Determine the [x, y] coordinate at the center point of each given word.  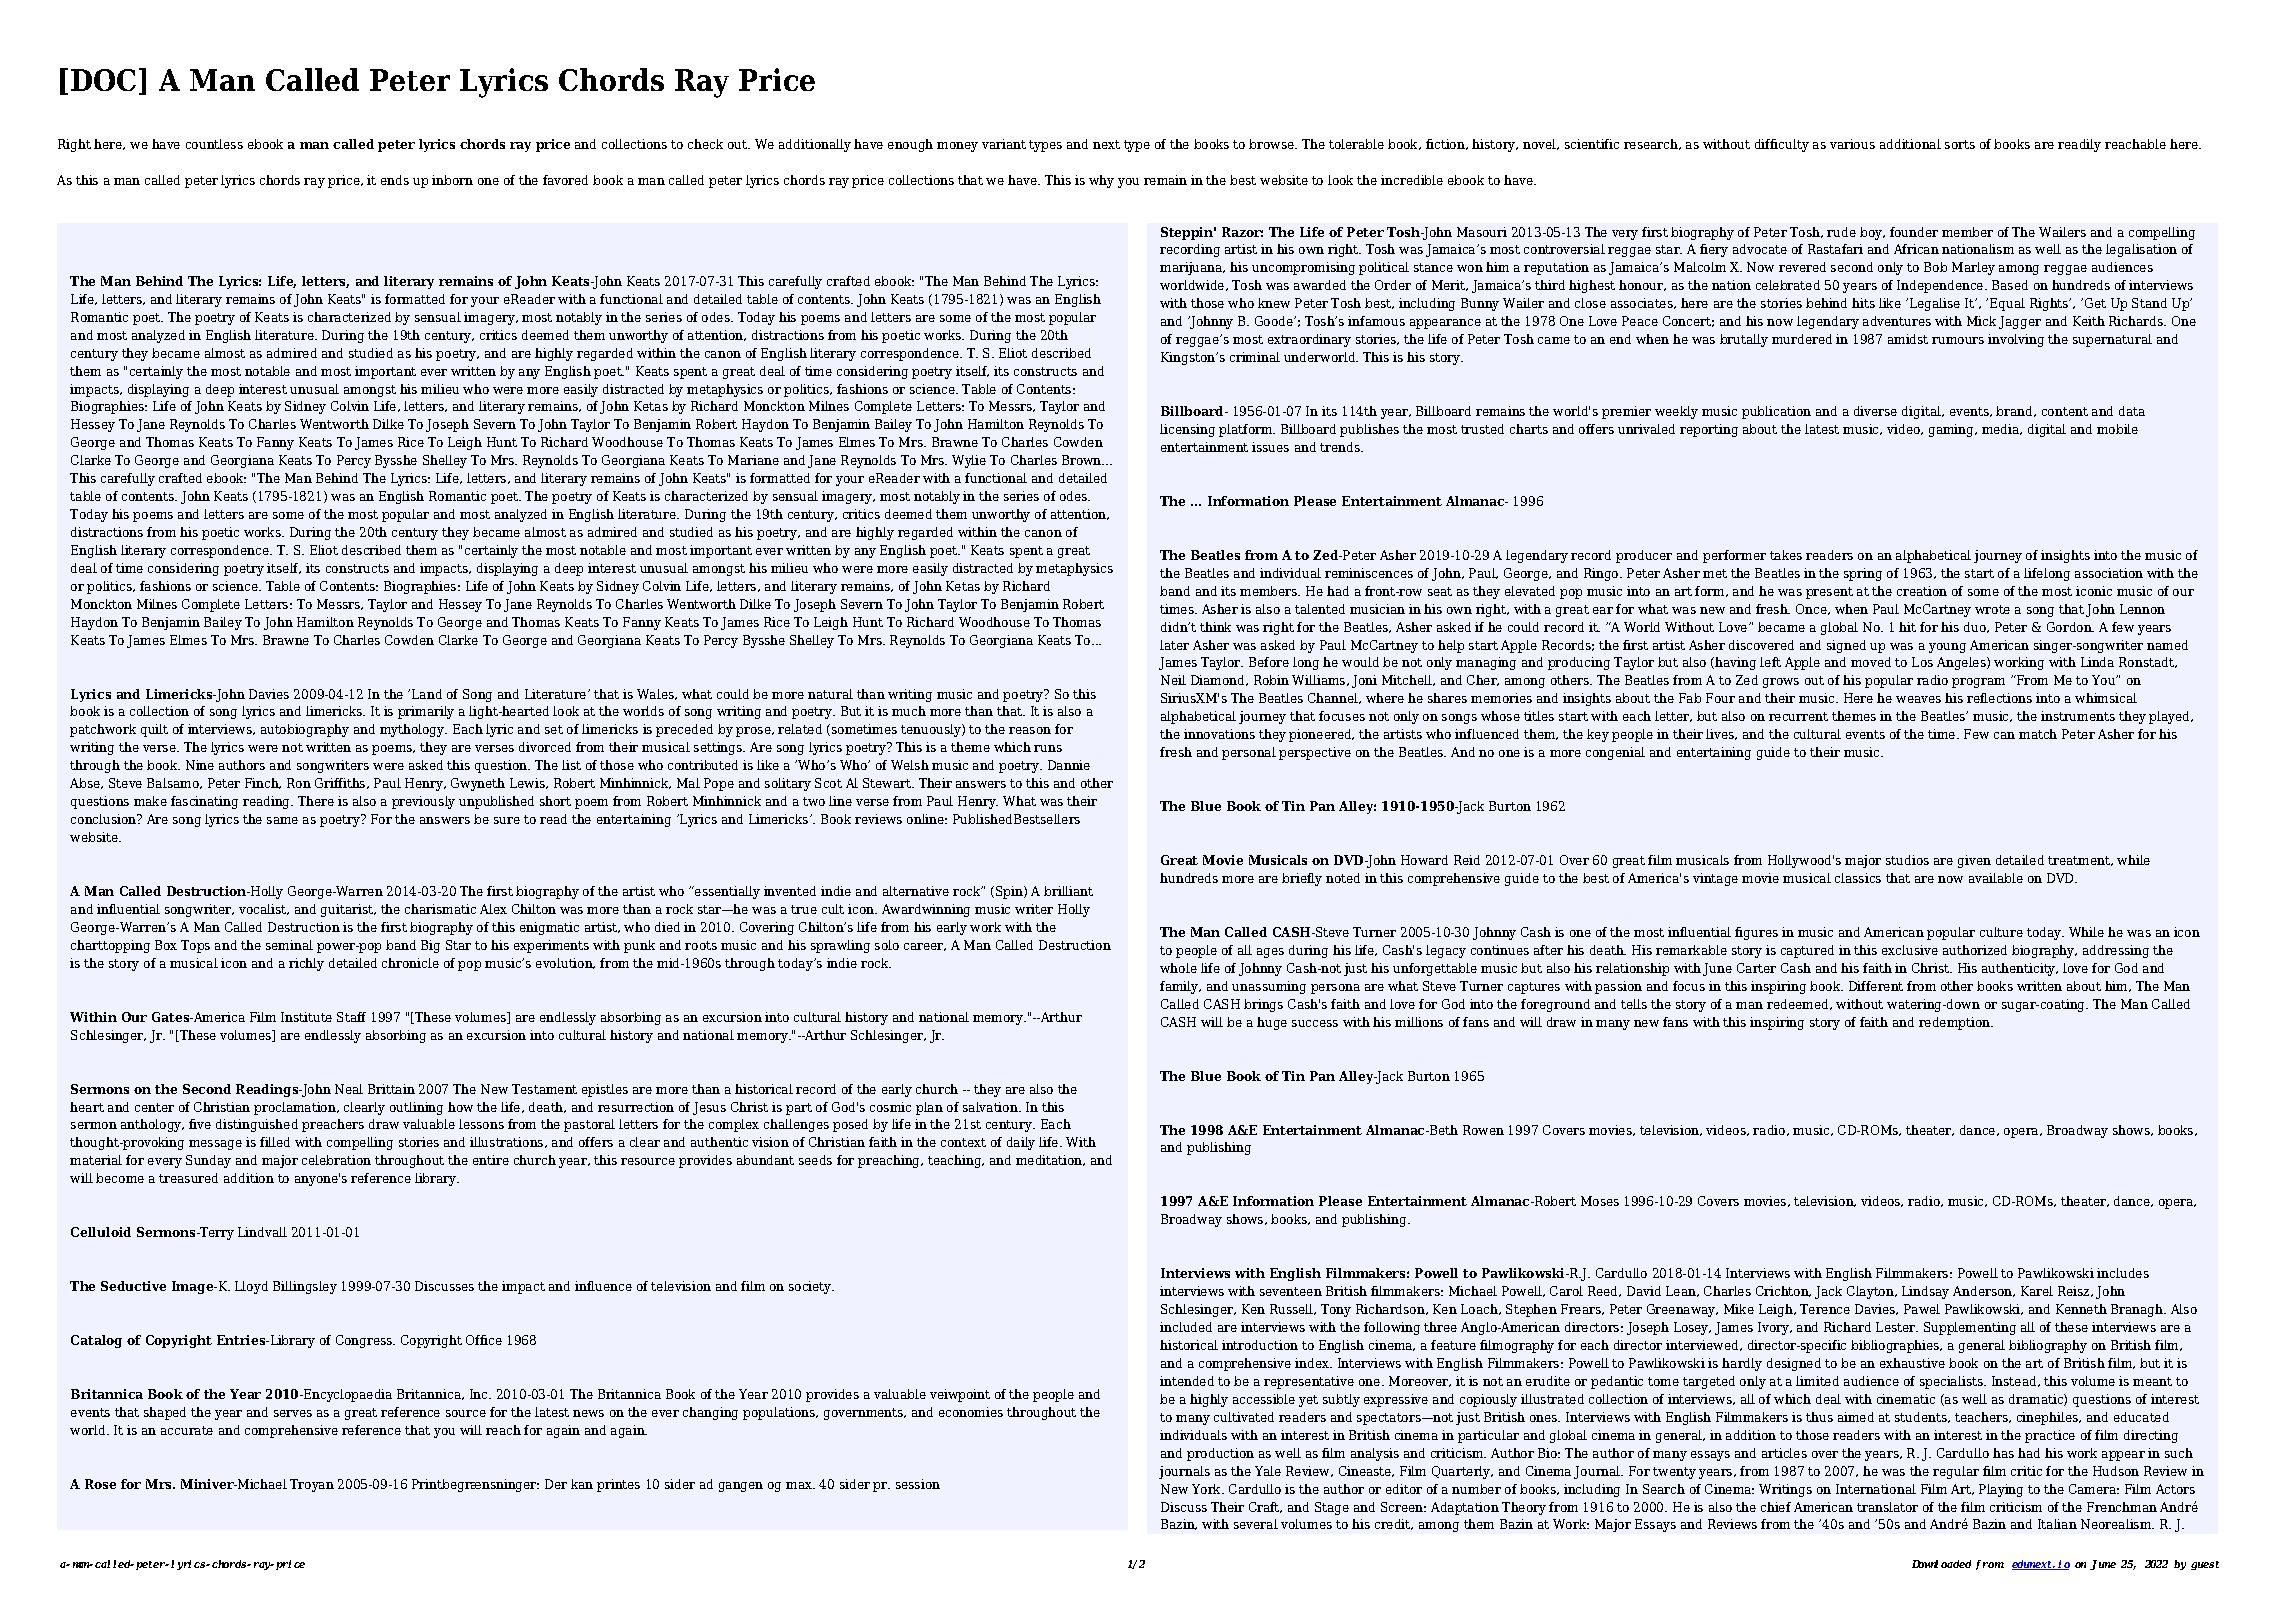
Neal [349, 1089]
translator [1887, 1507]
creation [1922, 591]
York [1208, 1489]
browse [1273, 144]
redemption [1955, 1023]
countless [214, 144]
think [1215, 627]
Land [427, 694]
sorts [1960, 144]
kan [582, 1484]
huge [1272, 1023]
